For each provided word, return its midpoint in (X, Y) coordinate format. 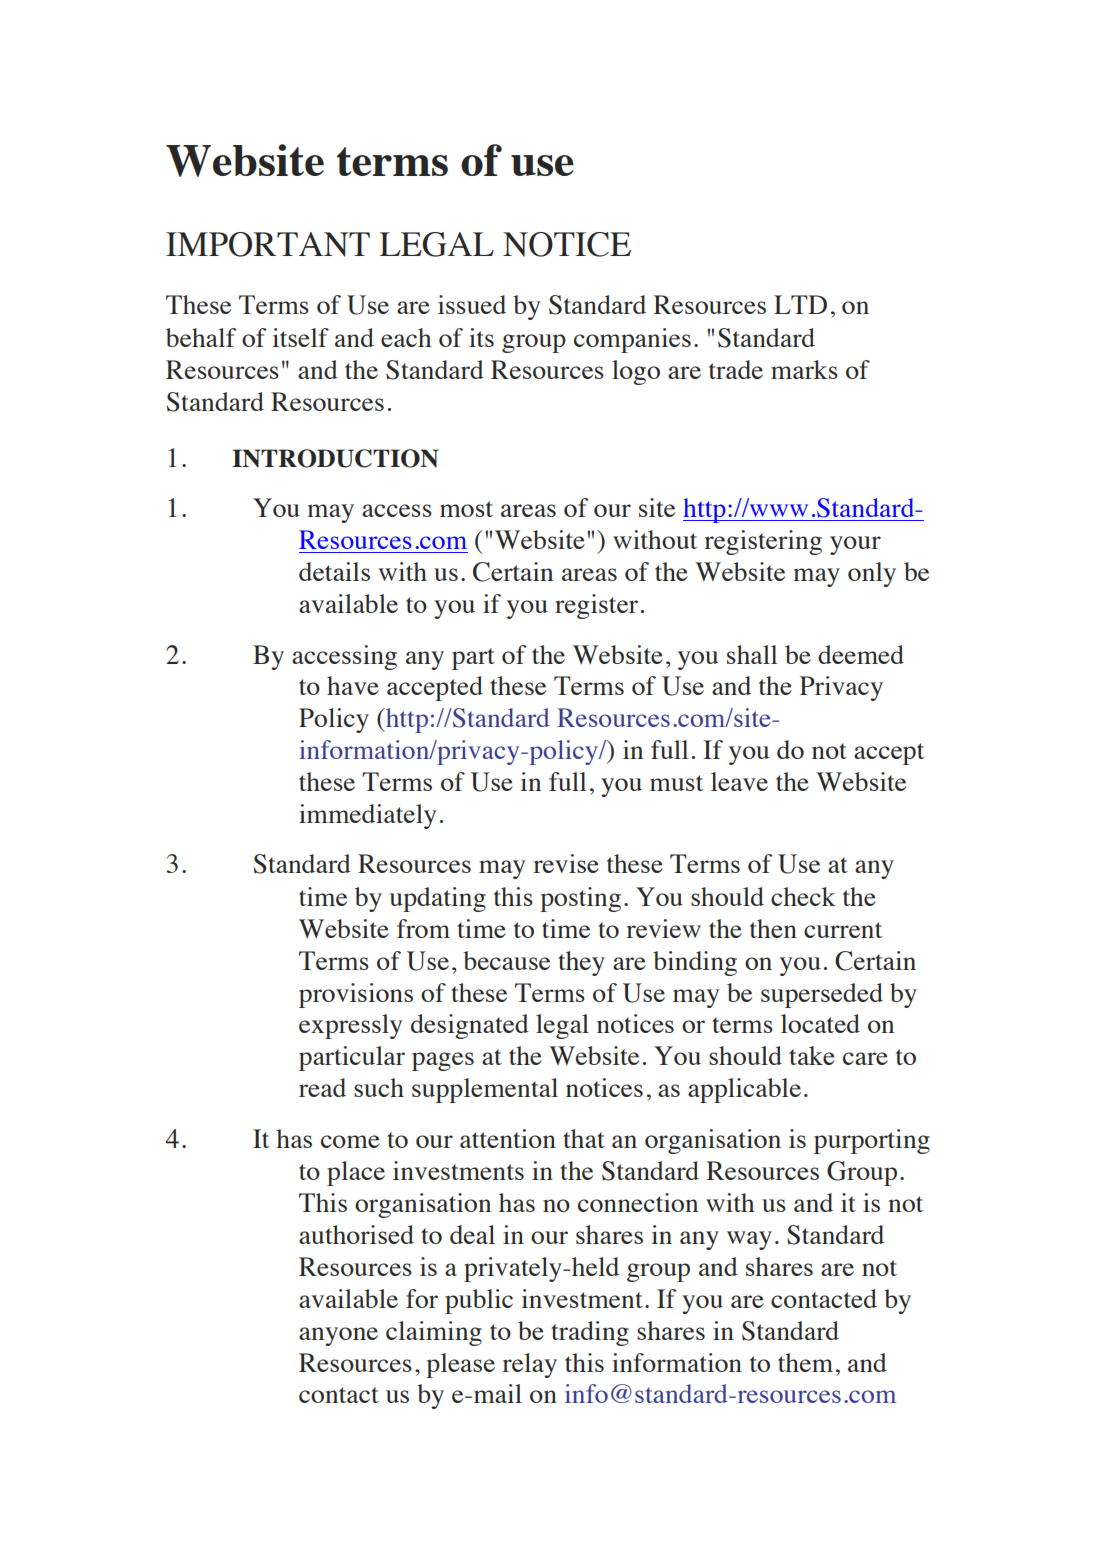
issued (472, 304)
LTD (800, 304)
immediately (367, 816)
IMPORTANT (268, 244)
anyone (338, 1336)
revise (566, 863)
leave (739, 781)
